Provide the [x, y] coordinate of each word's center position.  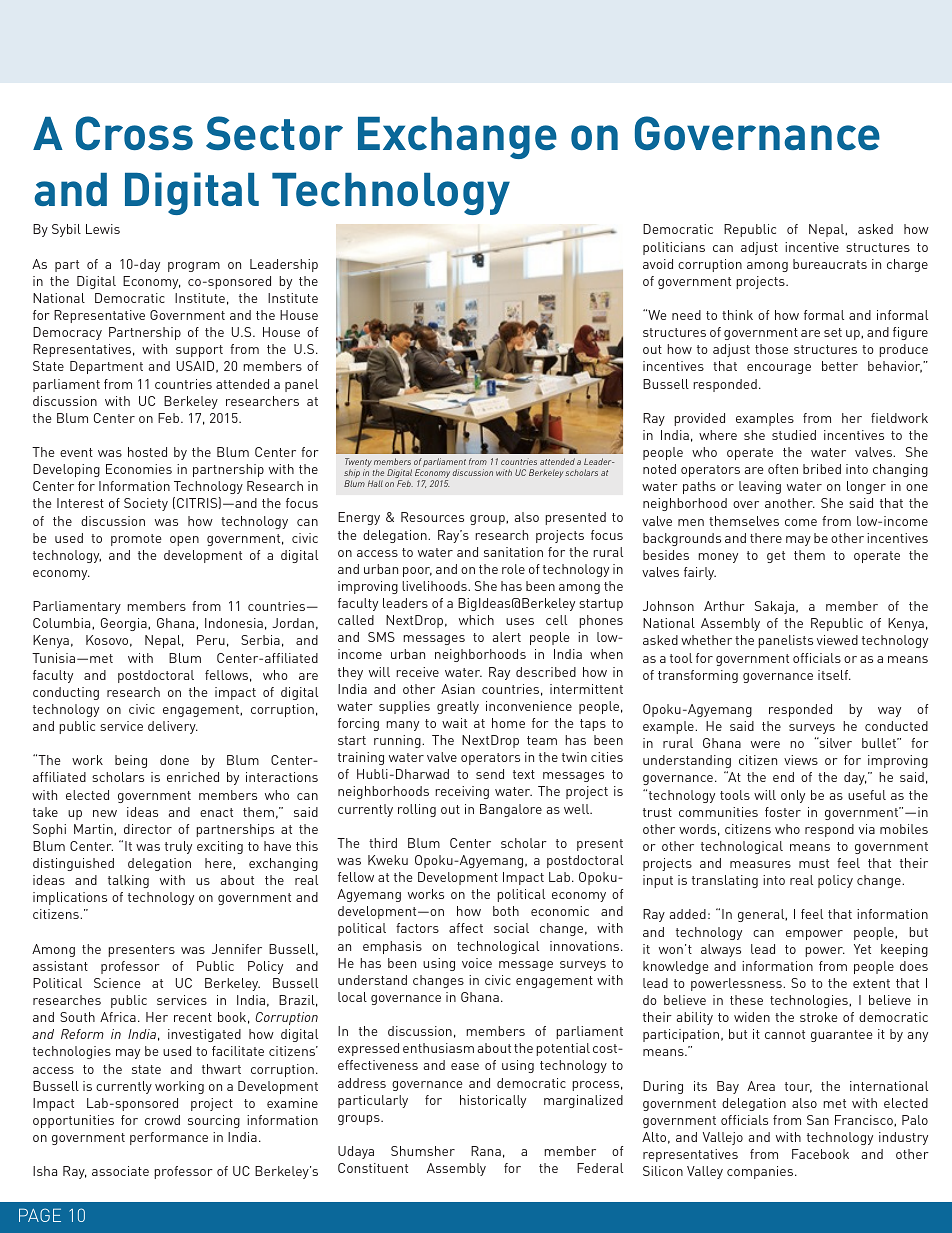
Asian [458, 689]
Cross [134, 133]
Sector [274, 133]
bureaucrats [830, 264]
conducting [66, 693]
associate [120, 1171]
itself [834, 675]
